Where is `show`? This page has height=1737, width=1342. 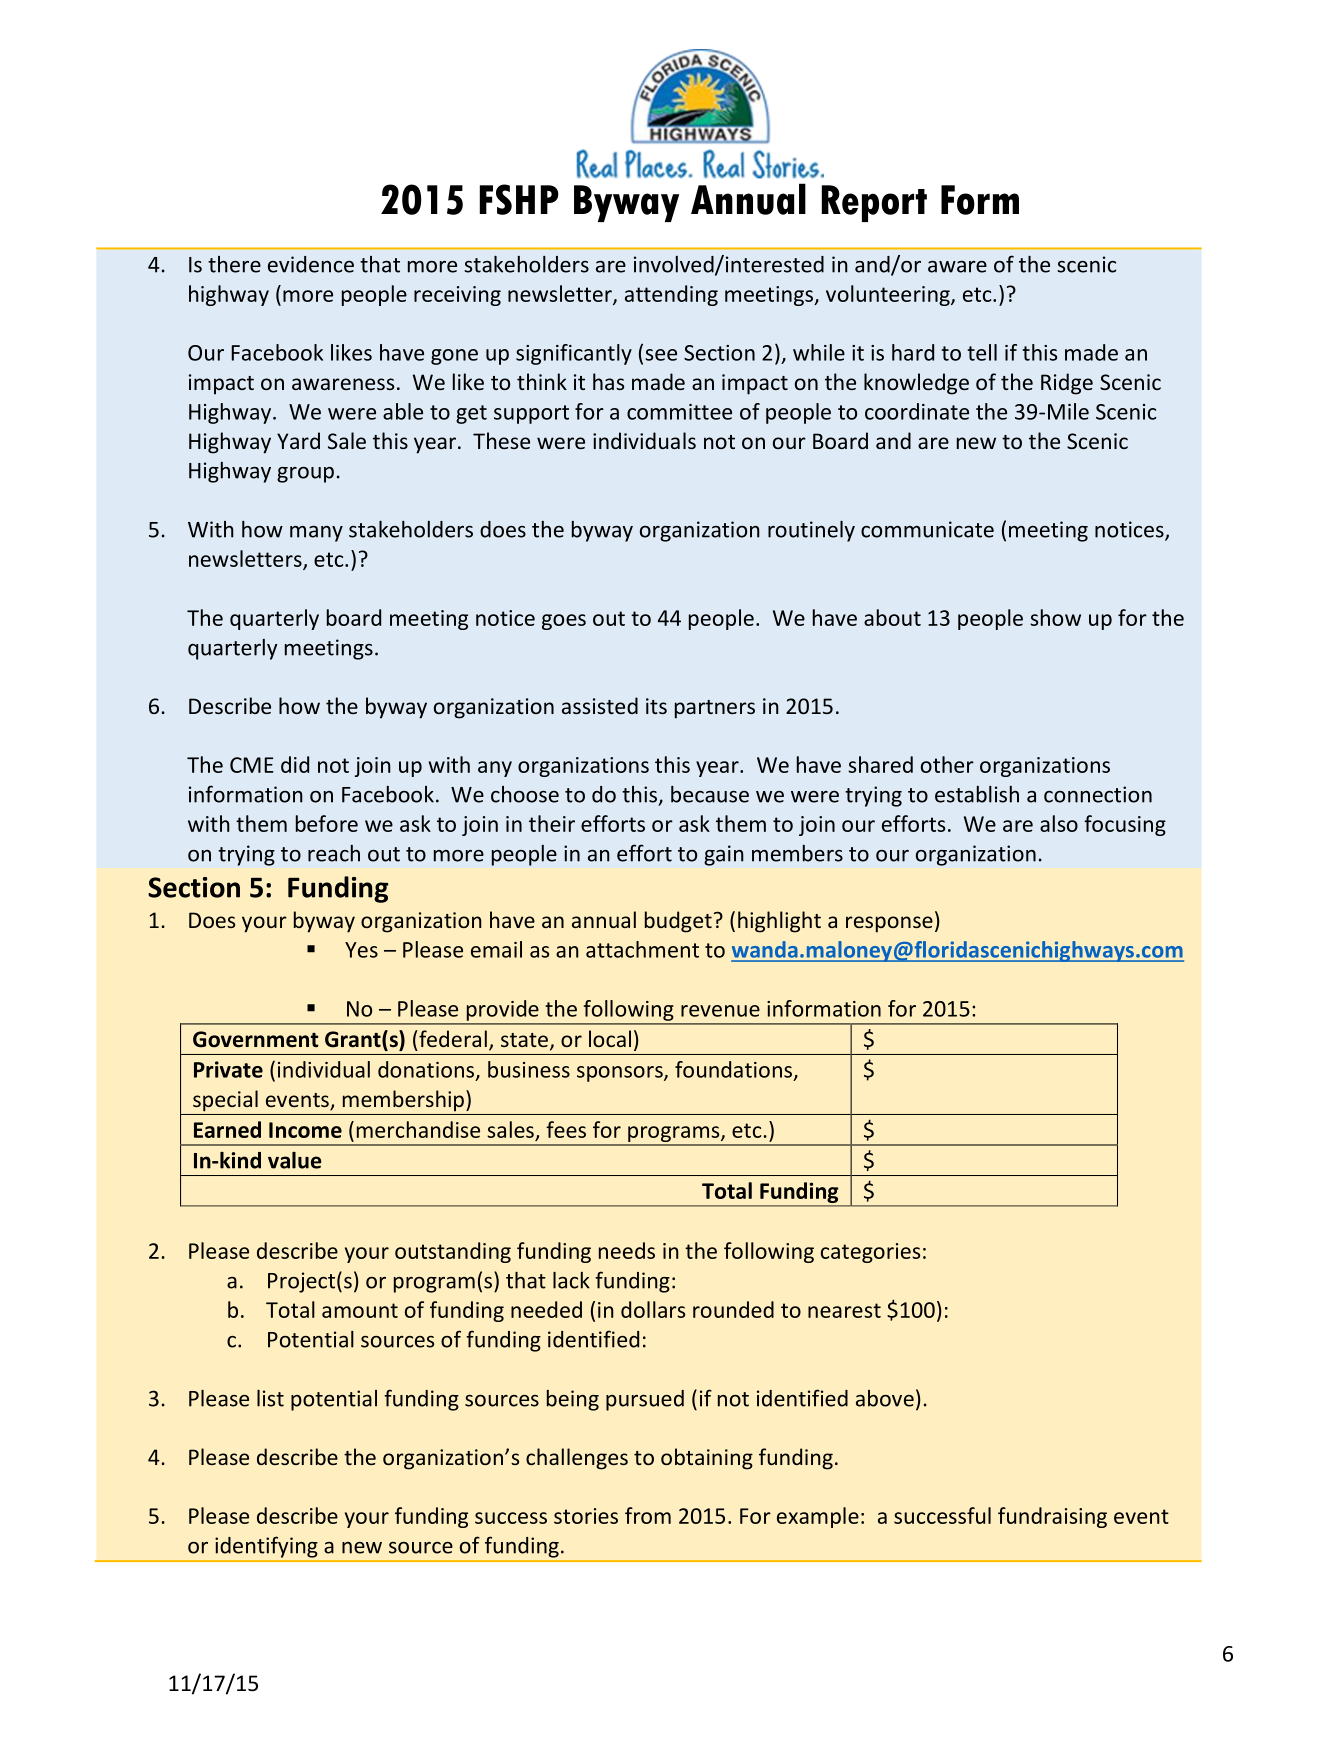
show is located at coordinates (1055, 617).
